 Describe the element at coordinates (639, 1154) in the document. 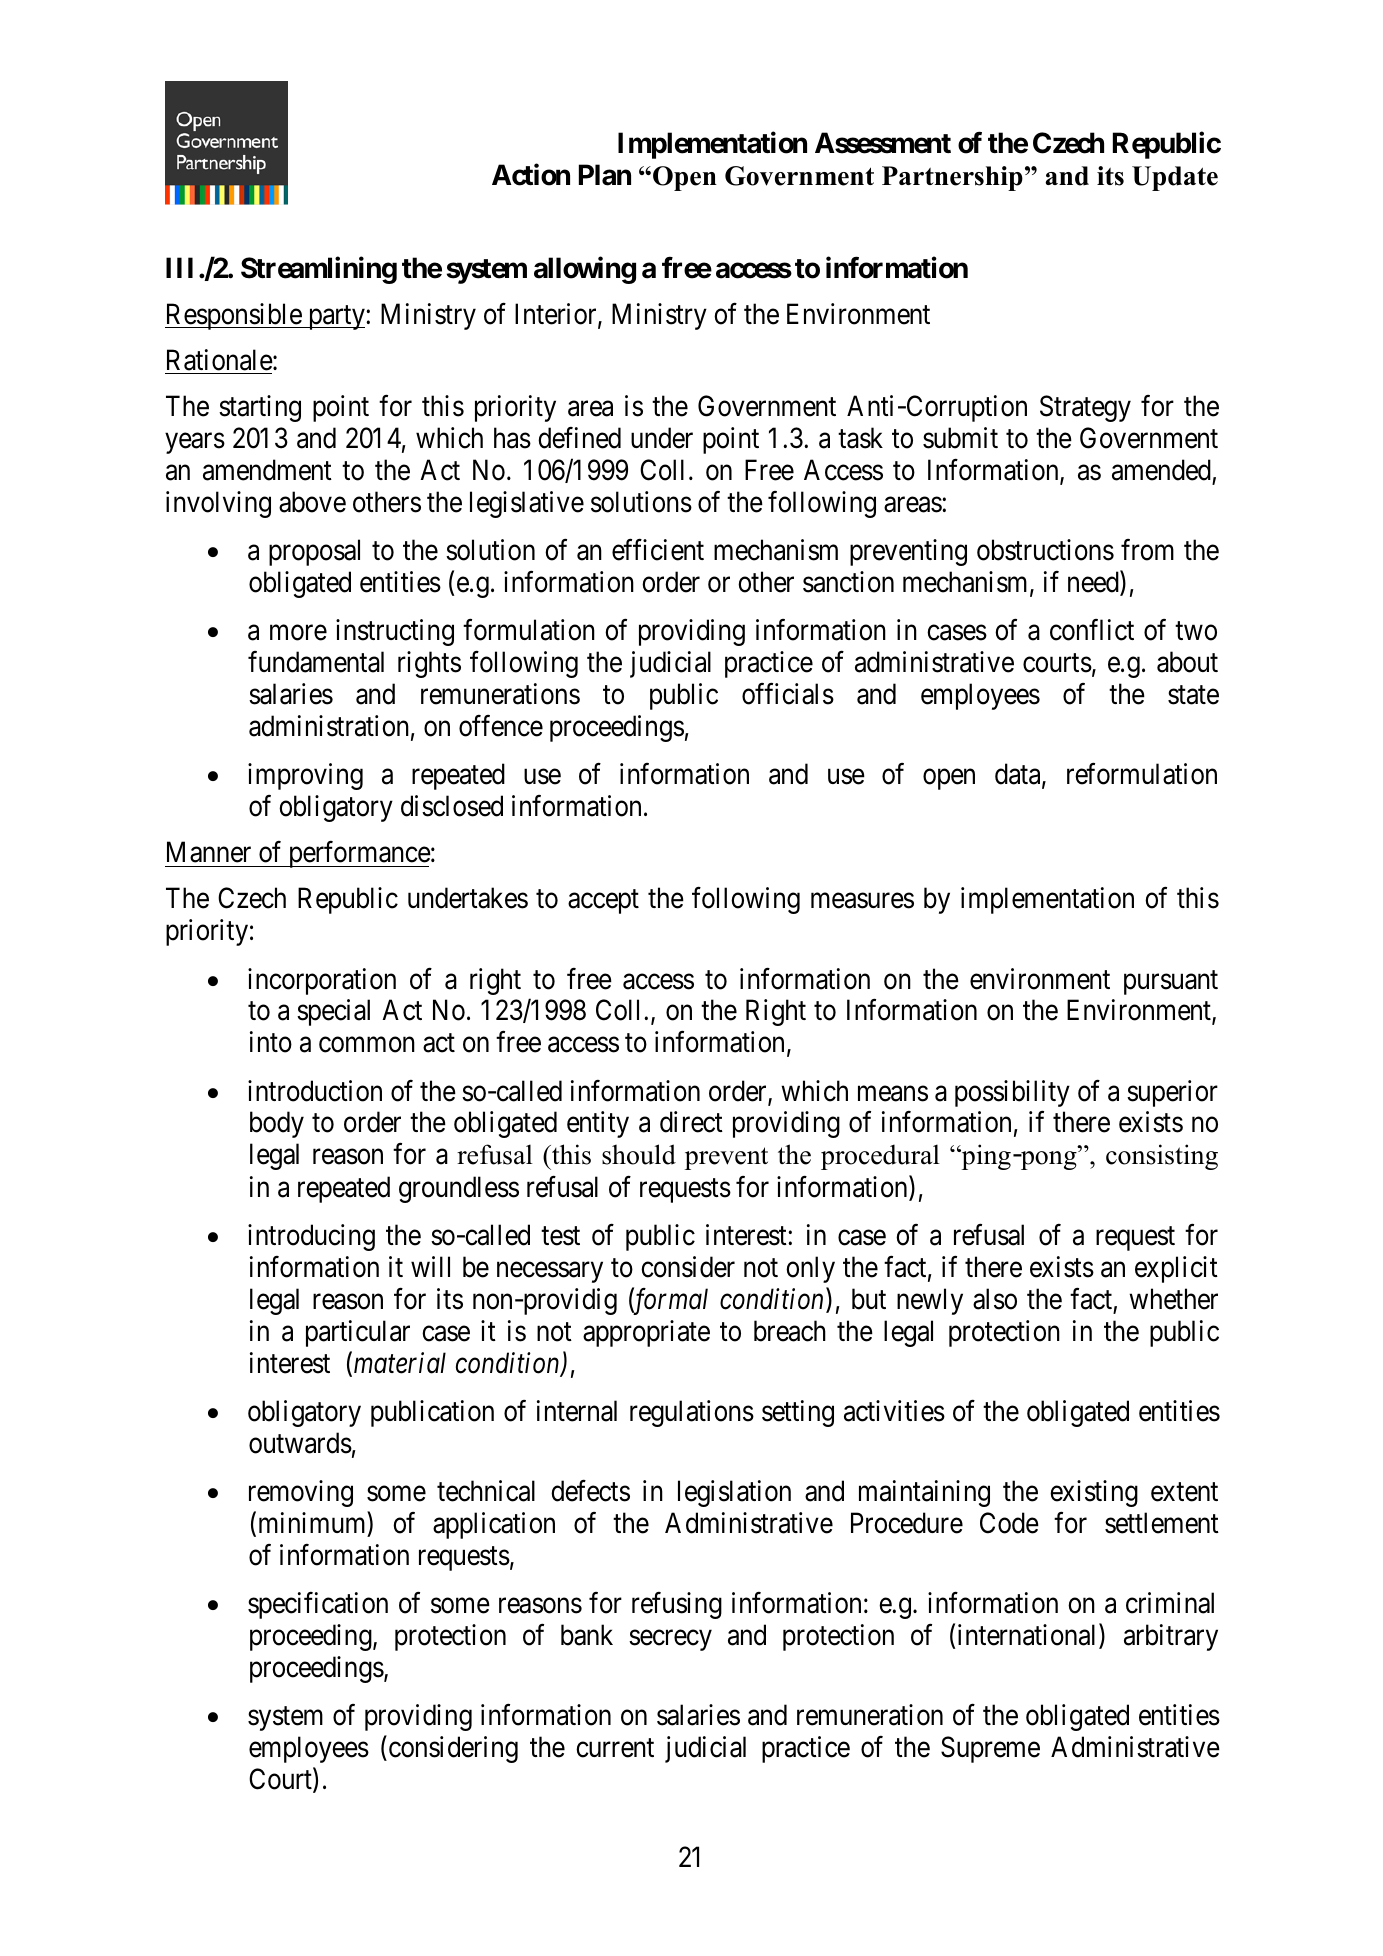

I see `should` at that location.
